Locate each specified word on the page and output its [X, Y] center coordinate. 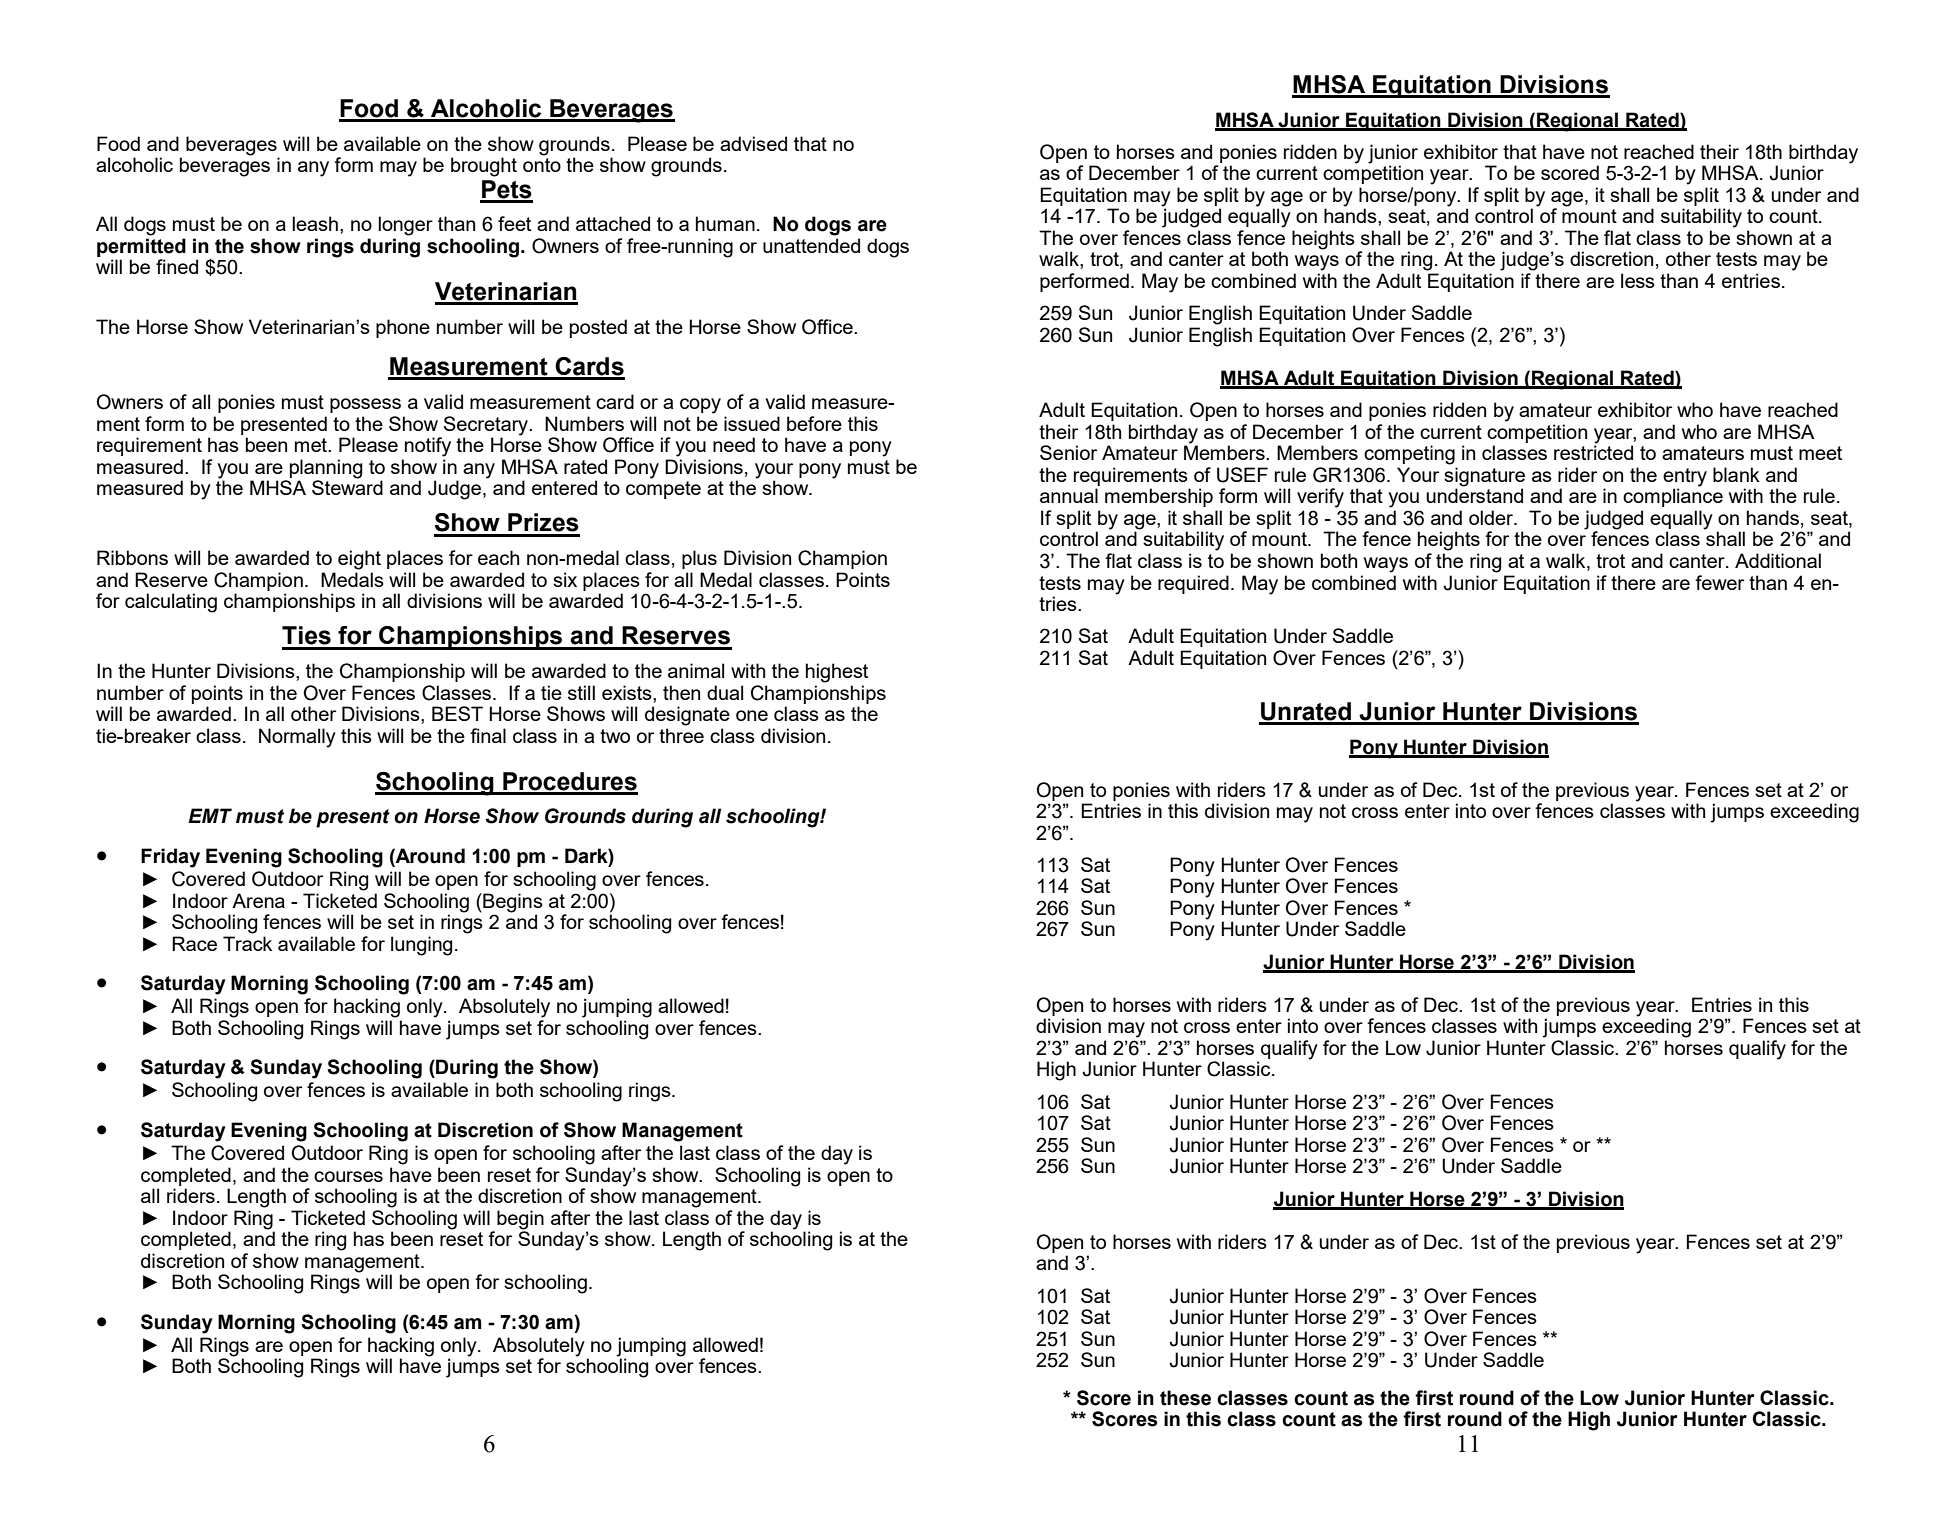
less [1638, 280]
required [1193, 584]
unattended [811, 245]
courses [348, 1176]
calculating [171, 603]
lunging [421, 946]
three [681, 735]
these [1185, 1398]
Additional [1778, 560]
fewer [1719, 582]
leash [315, 223]
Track [247, 943]
